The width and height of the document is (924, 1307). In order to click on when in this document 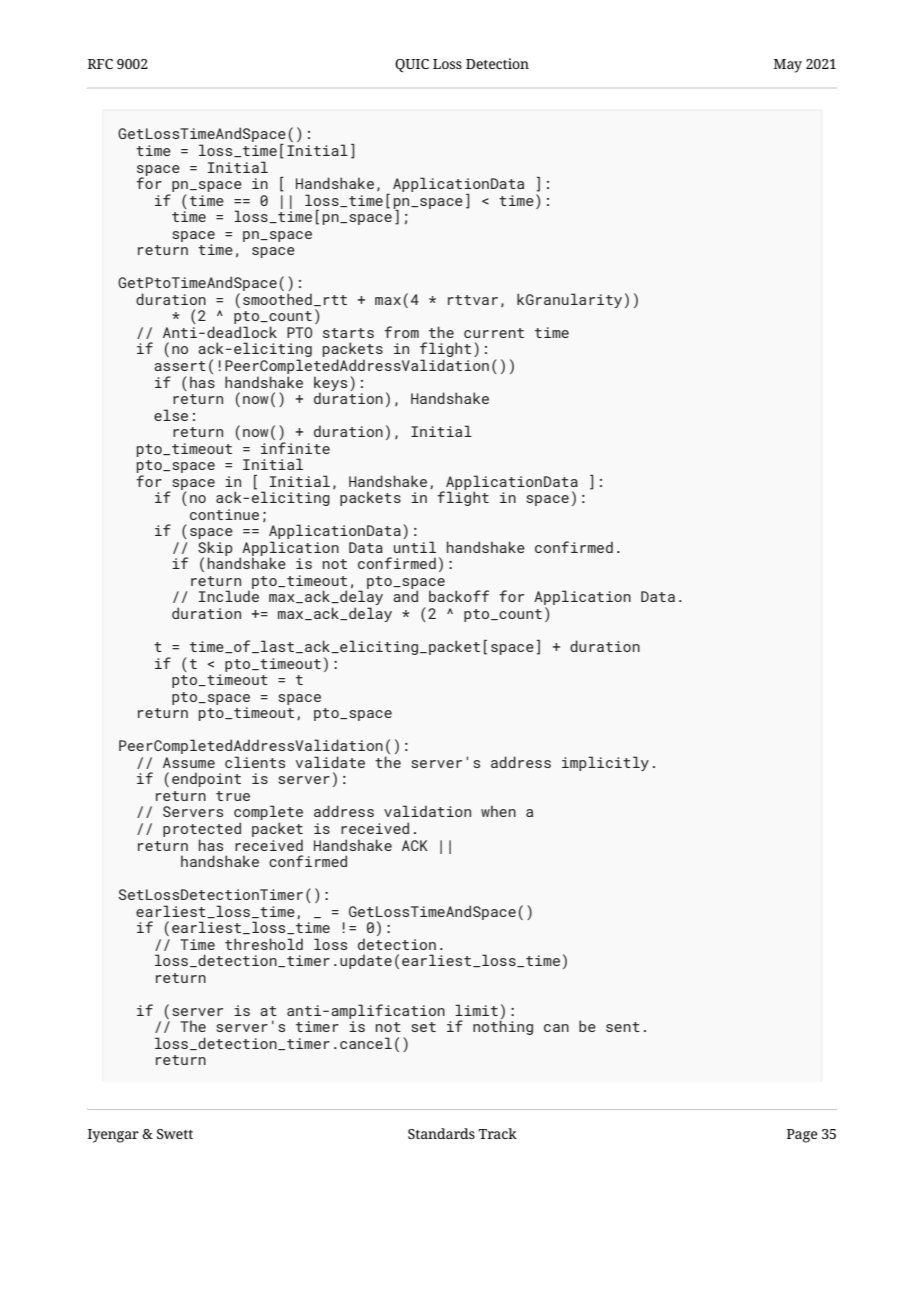, I will do `click(498, 811)`.
